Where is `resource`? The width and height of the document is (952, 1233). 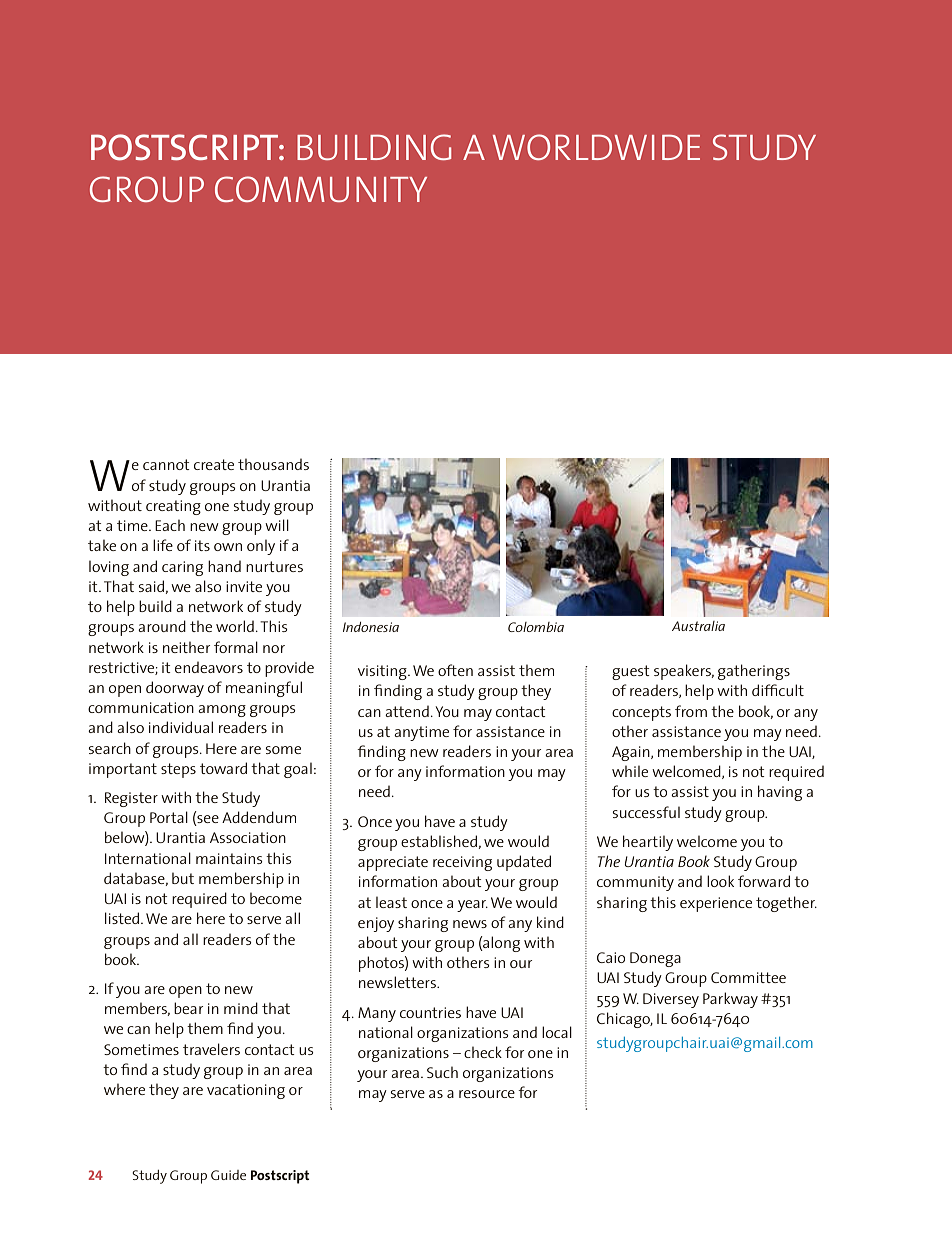 resource is located at coordinates (487, 1094).
